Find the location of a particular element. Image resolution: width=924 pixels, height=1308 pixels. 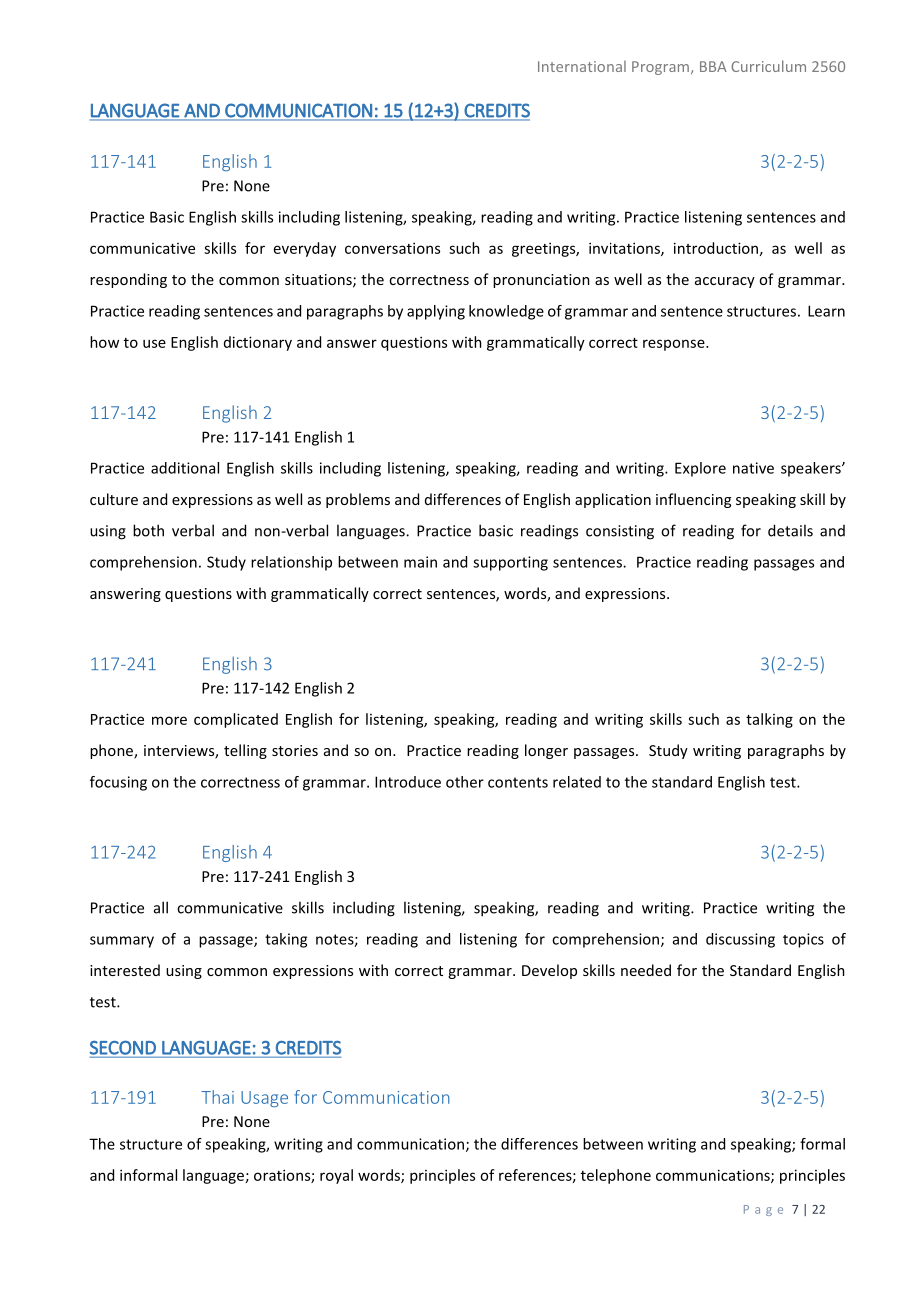

details is located at coordinates (790, 530).
